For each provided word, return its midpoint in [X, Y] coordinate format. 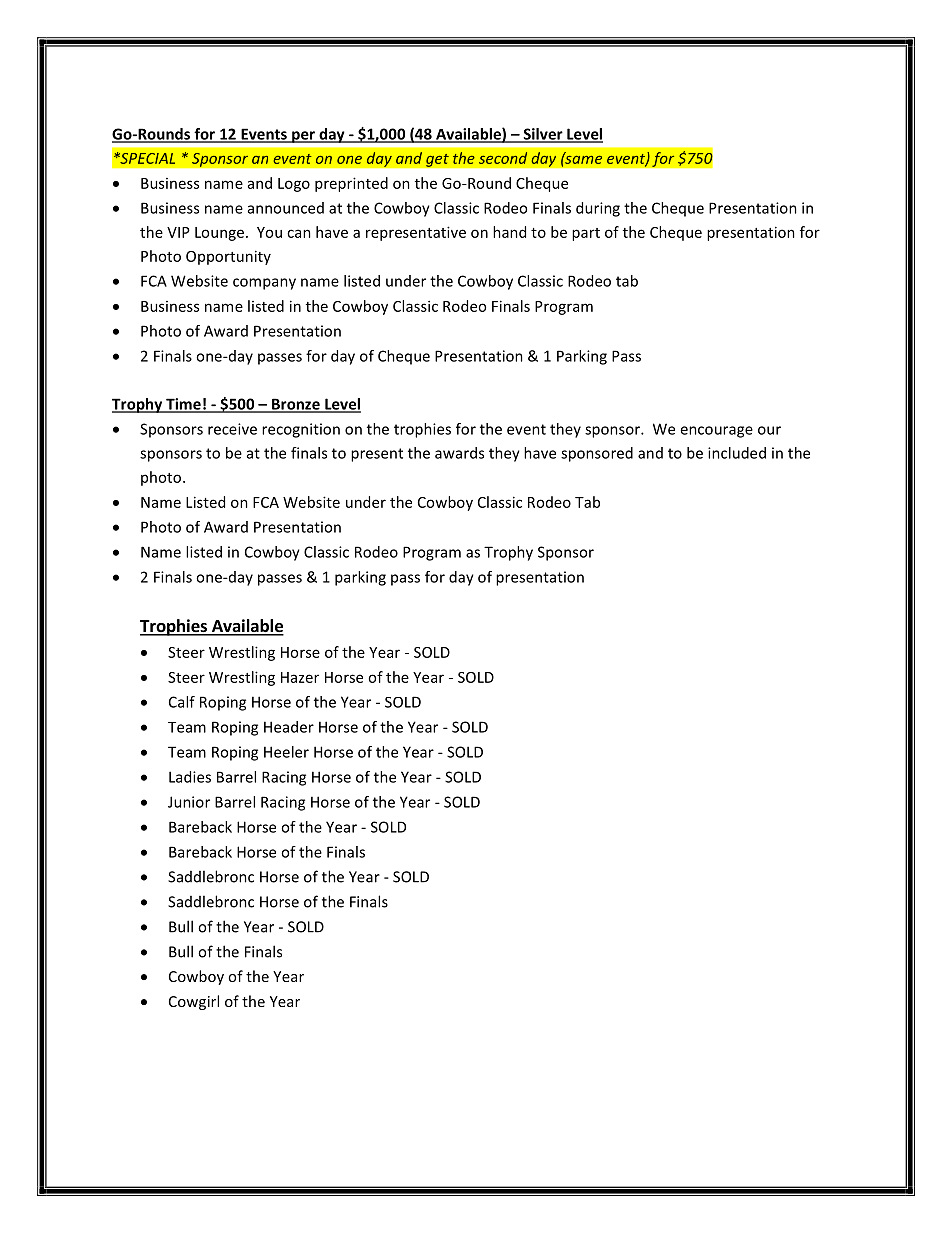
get [437, 160]
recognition [301, 430]
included [737, 453]
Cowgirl [194, 1002]
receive [232, 429]
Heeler [286, 752]
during [598, 209]
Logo [294, 185]
